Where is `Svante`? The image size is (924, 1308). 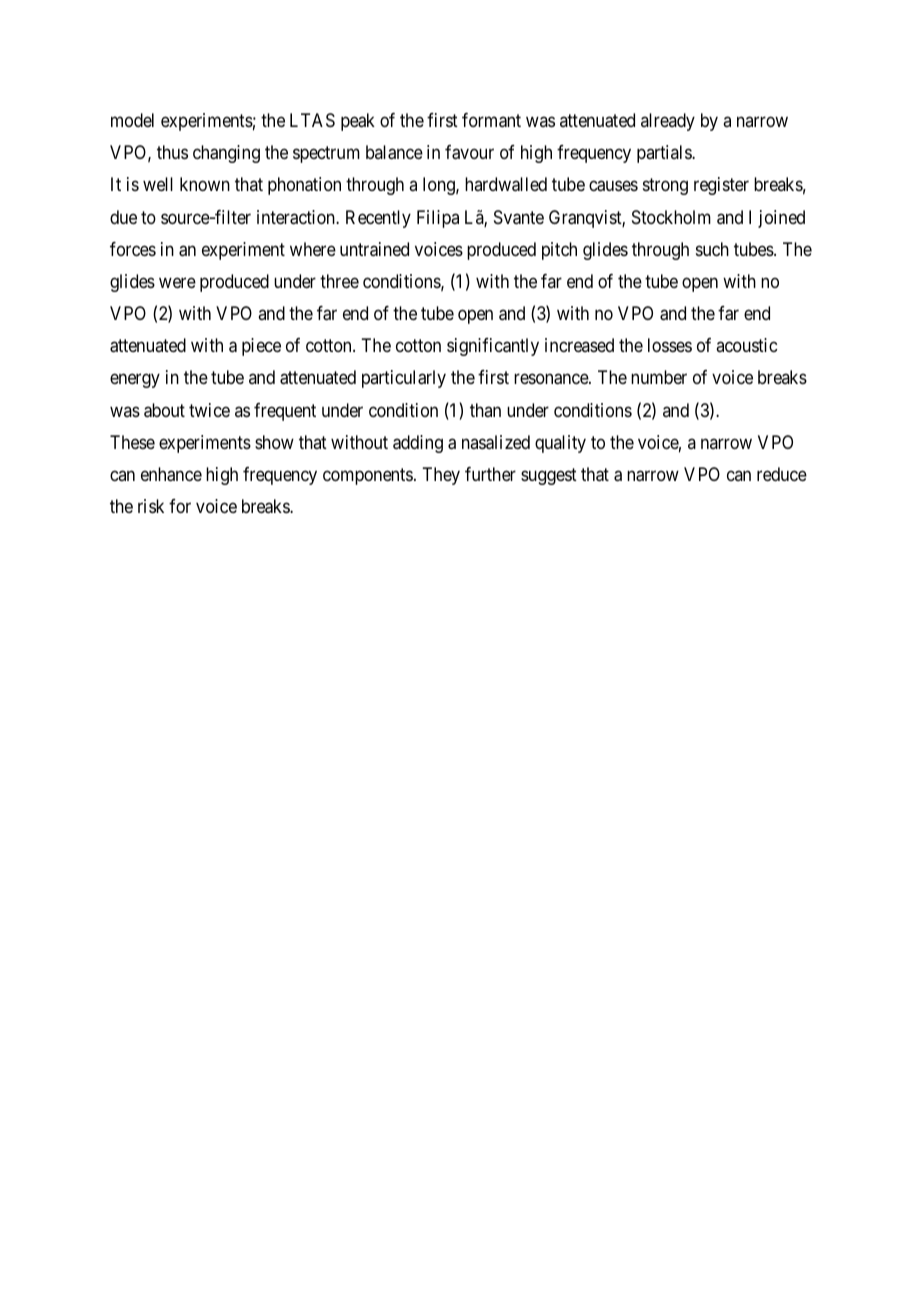
Svante is located at coordinates (519, 217).
